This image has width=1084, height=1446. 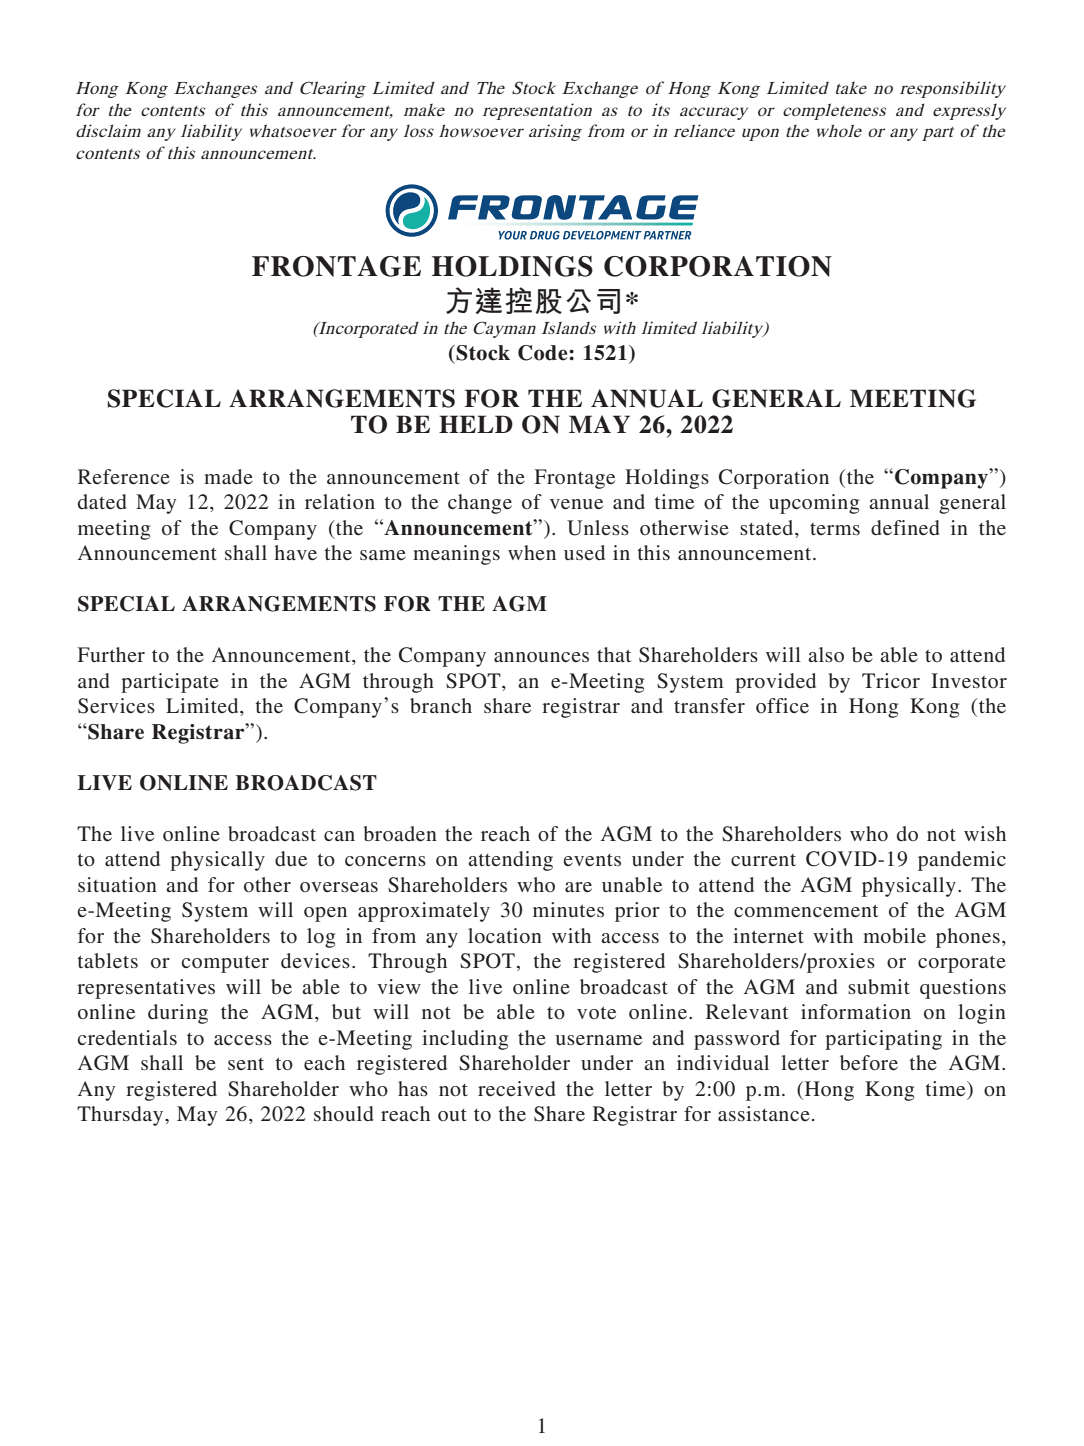 I want to click on events, so click(x=592, y=860).
